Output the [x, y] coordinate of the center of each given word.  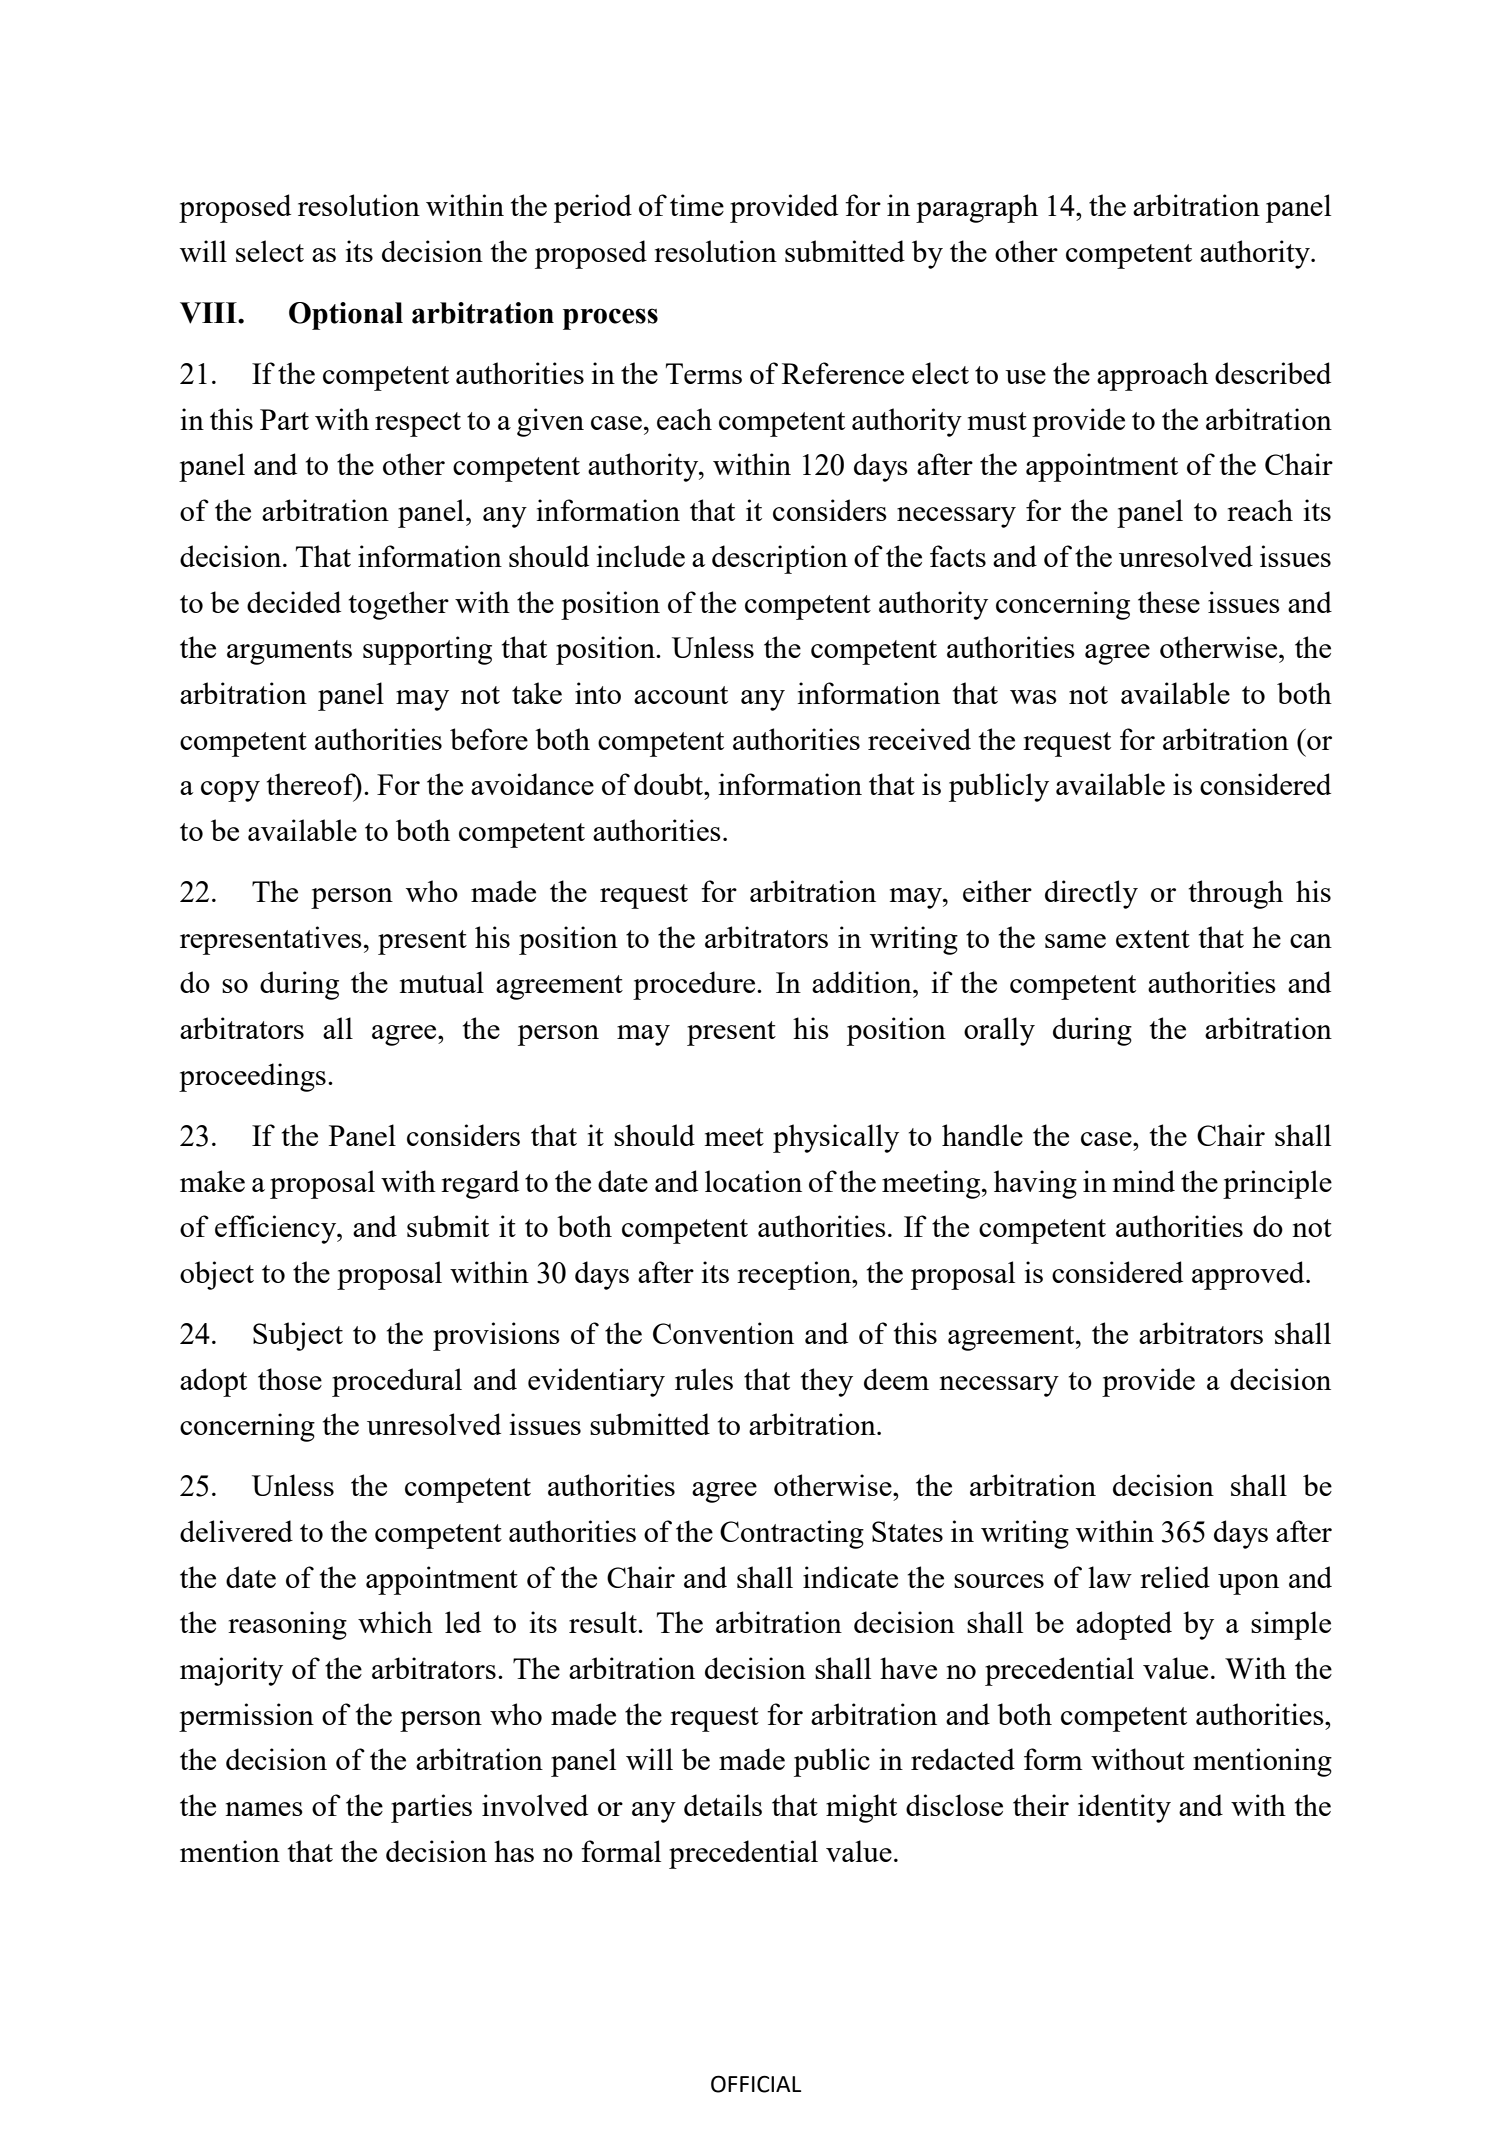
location [753, 1181]
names [264, 1809]
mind [1144, 1181]
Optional [346, 316]
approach [1152, 376]
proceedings [252, 1077]
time [697, 205]
